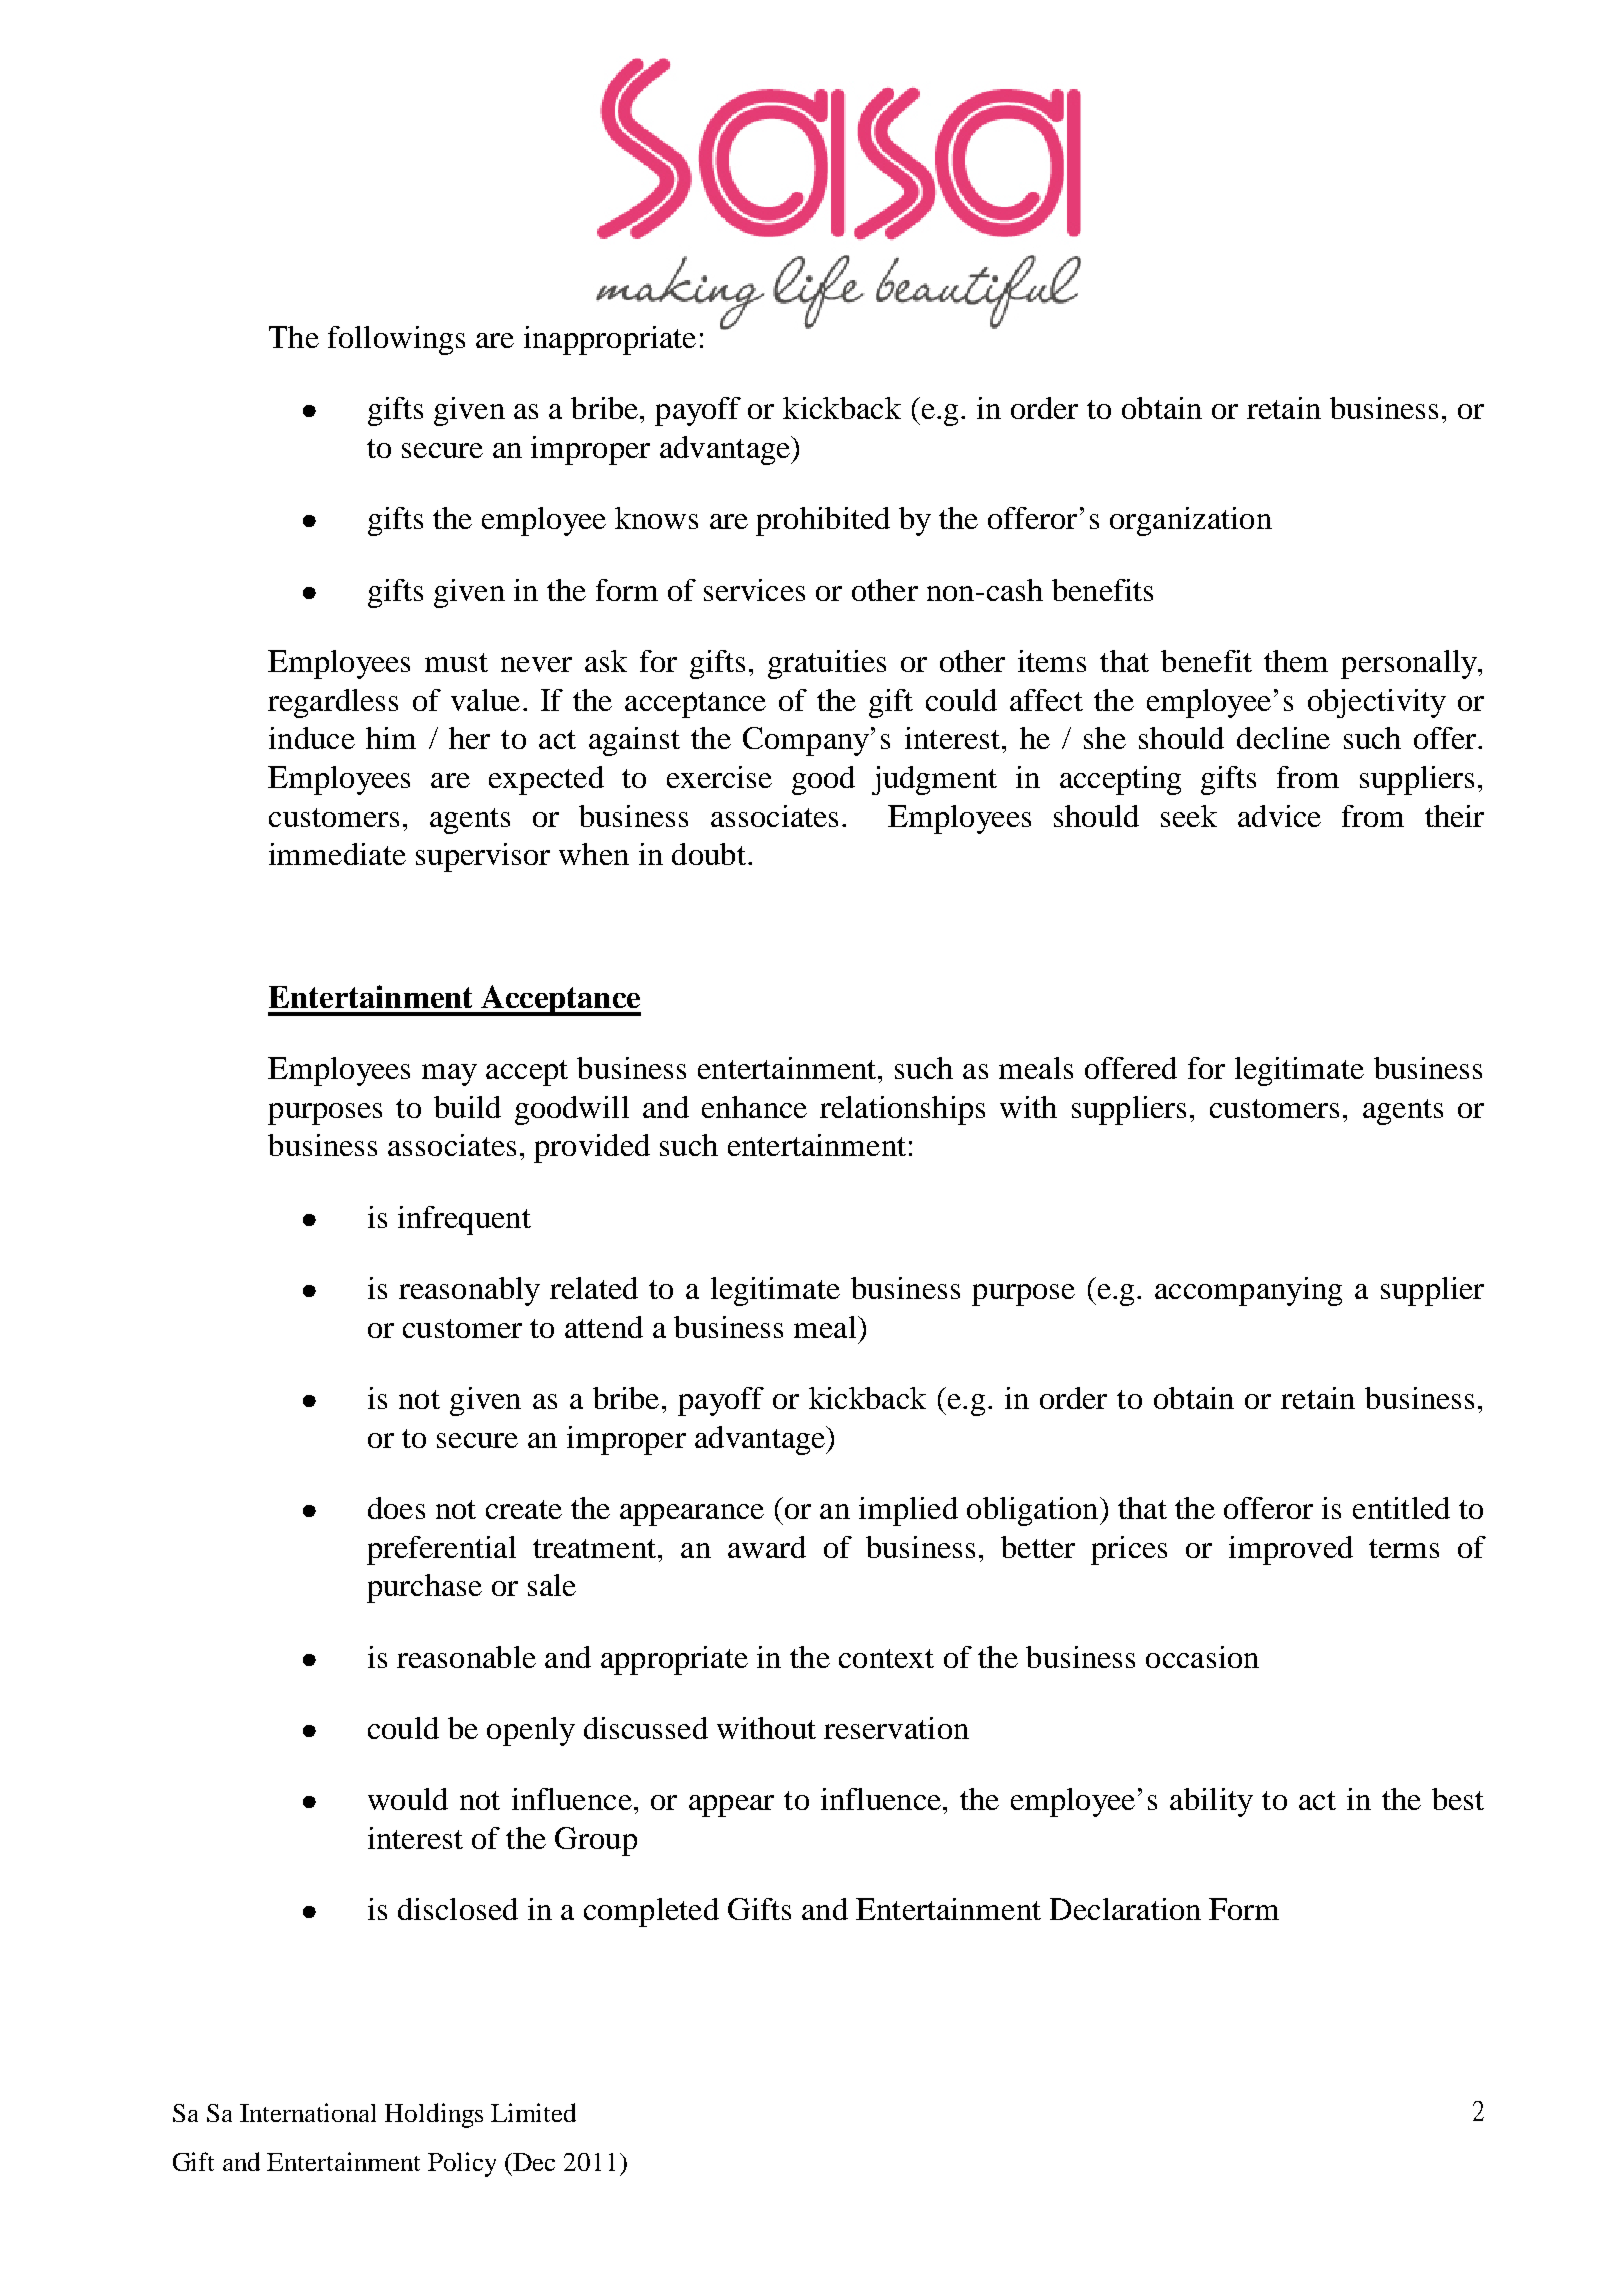  I want to click on relationships, so click(902, 1110).
